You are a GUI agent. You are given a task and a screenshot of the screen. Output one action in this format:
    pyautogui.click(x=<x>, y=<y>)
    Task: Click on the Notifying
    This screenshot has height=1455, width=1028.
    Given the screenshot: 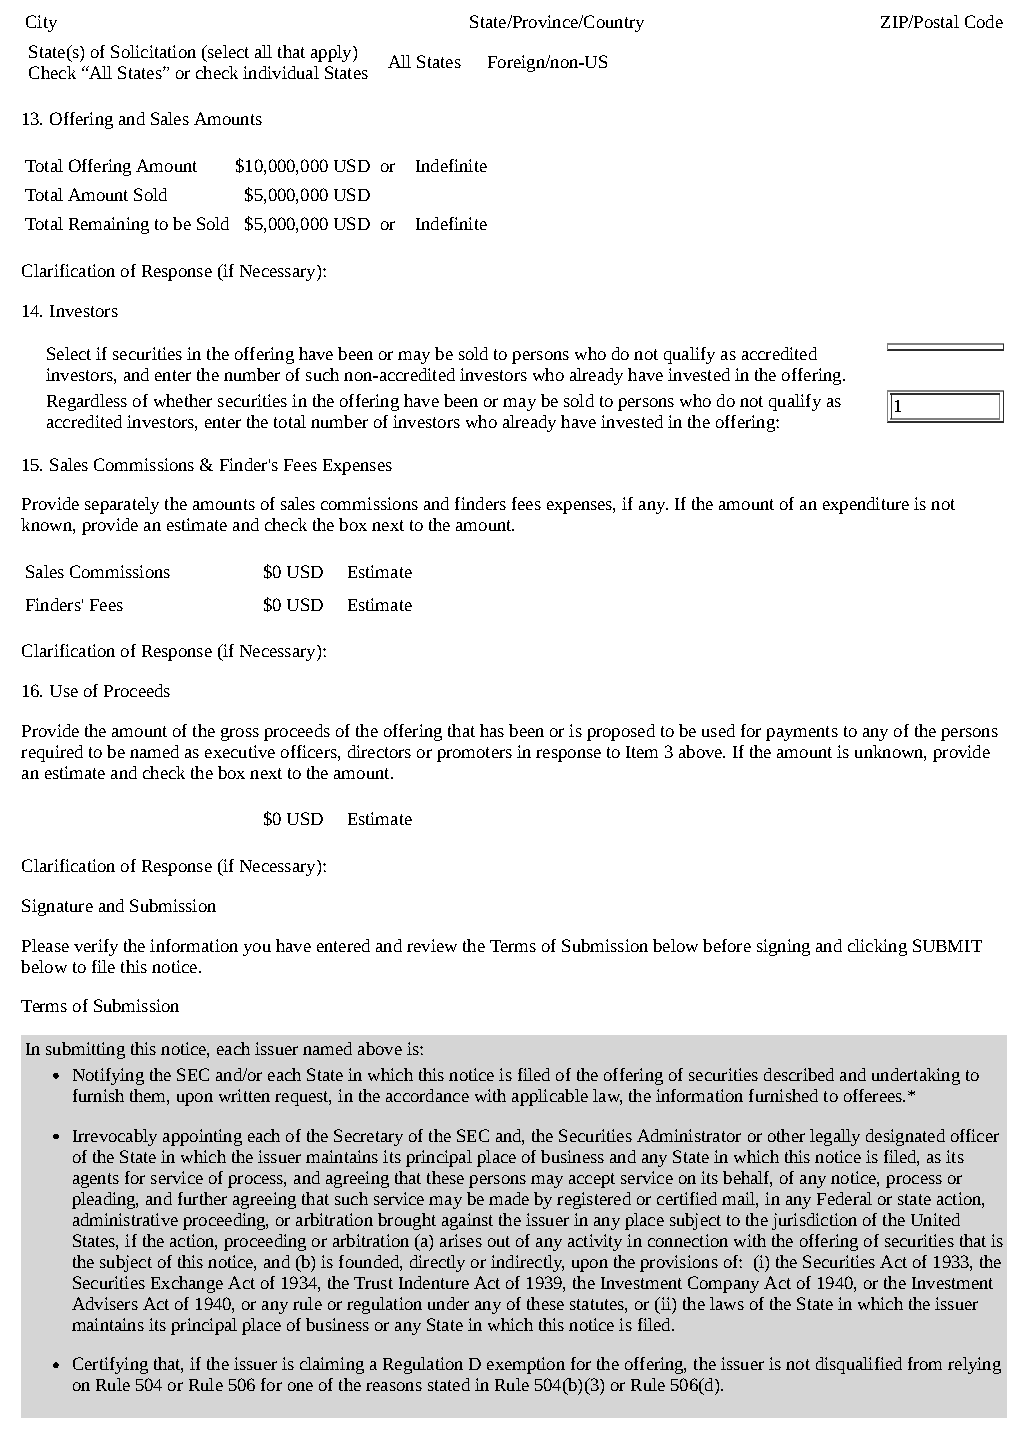 What is the action you would take?
    pyautogui.click(x=108, y=1076)
